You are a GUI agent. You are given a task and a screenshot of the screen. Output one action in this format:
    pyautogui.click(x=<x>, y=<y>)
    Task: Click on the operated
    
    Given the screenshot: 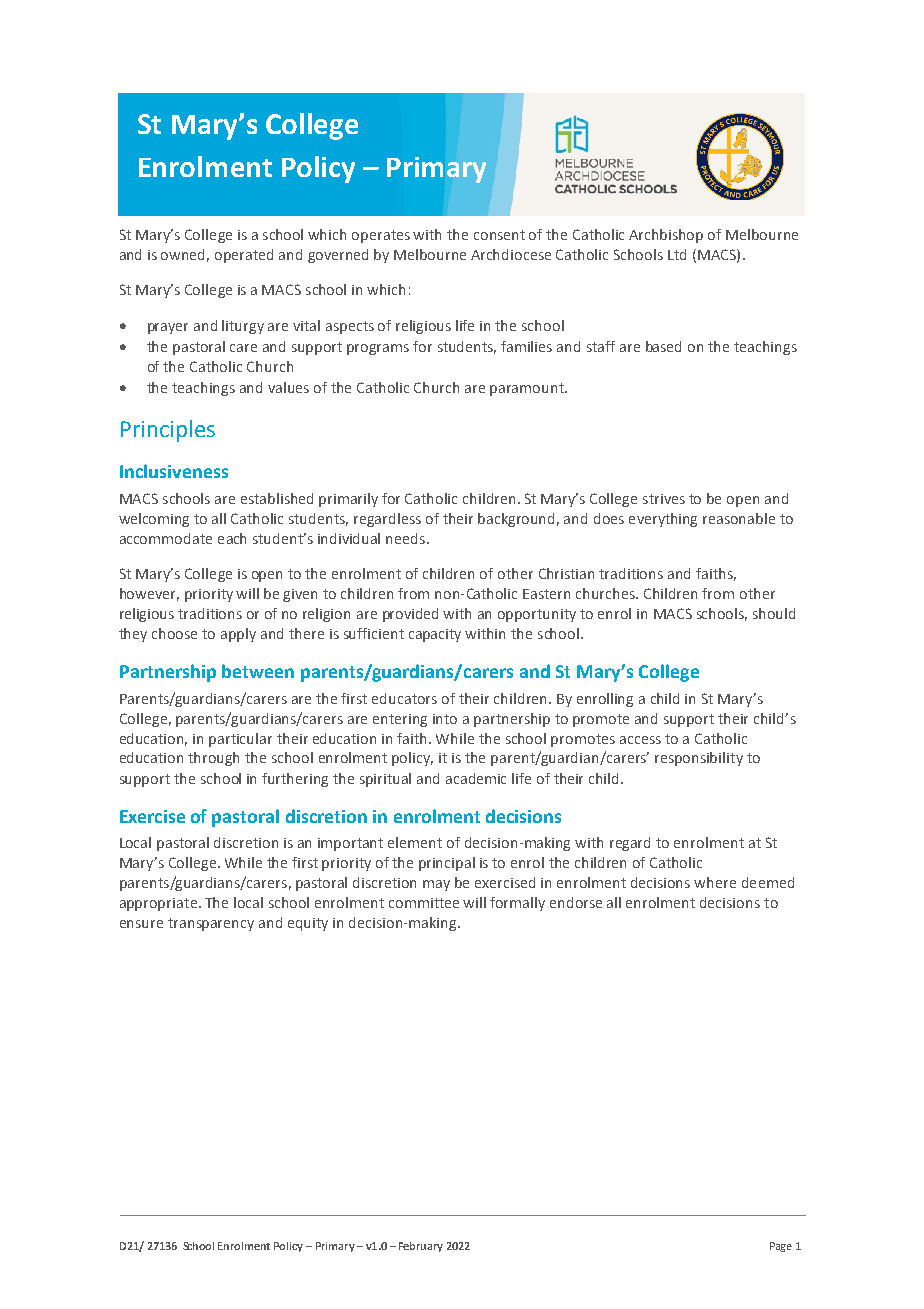 What is the action you would take?
    pyautogui.click(x=244, y=256)
